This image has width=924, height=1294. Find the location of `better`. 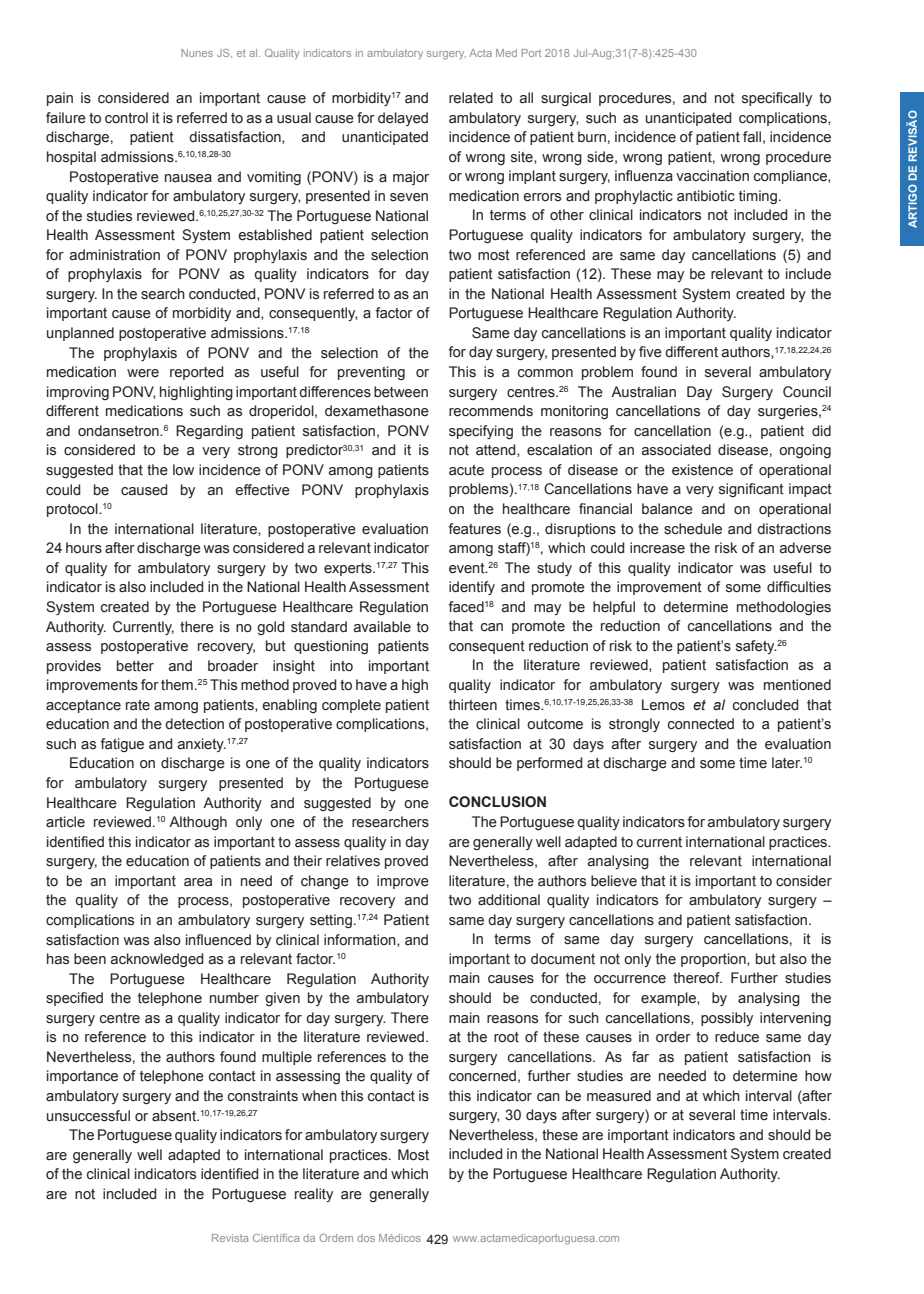

better is located at coordinates (135, 666).
